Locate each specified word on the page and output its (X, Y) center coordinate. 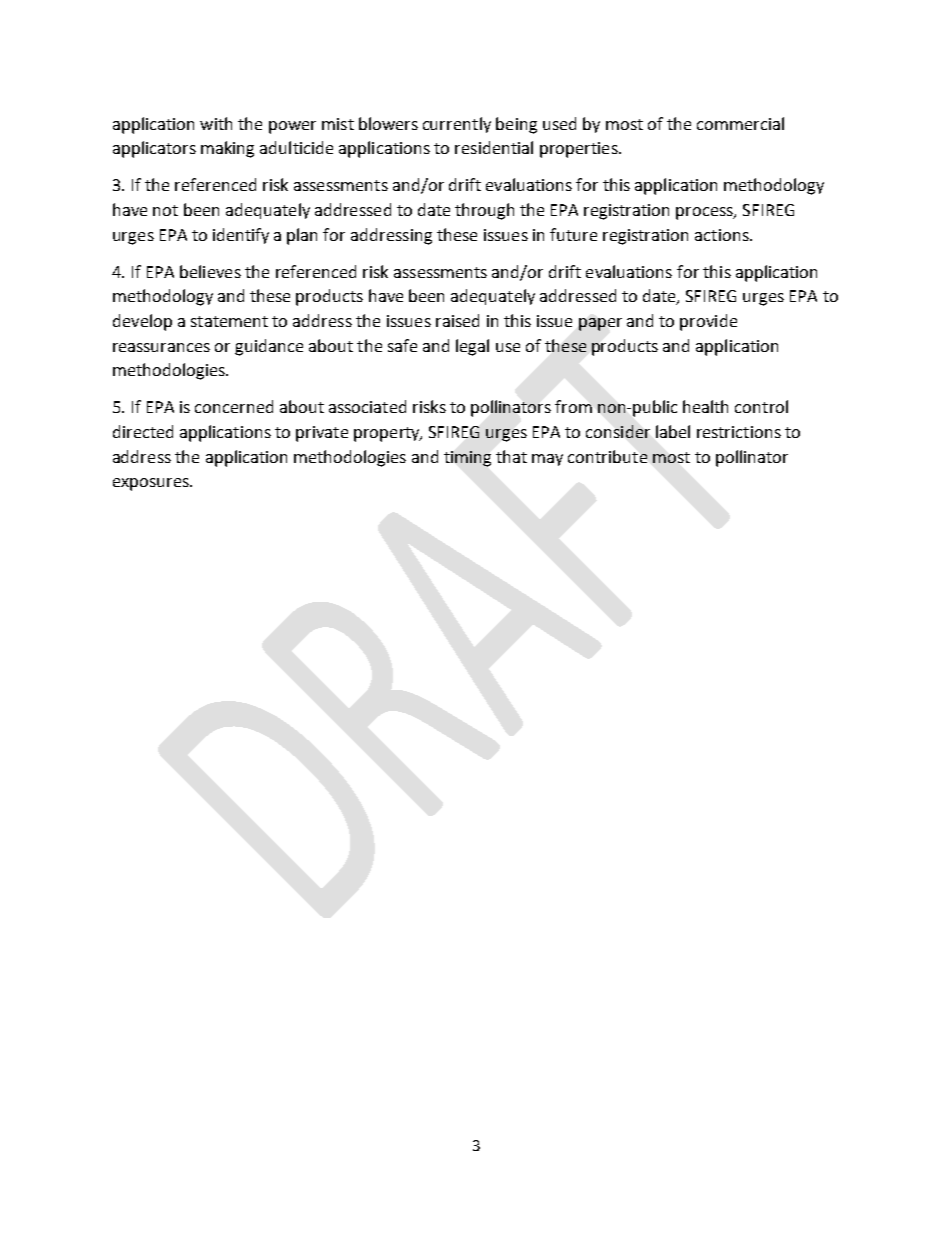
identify (241, 236)
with (216, 123)
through (484, 211)
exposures (152, 484)
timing (467, 459)
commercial (740, 123)
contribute (607, 456)
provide (708, 322)
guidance (269, 347)
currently (457, 125)
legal (472, 347)
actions (723, 235)
